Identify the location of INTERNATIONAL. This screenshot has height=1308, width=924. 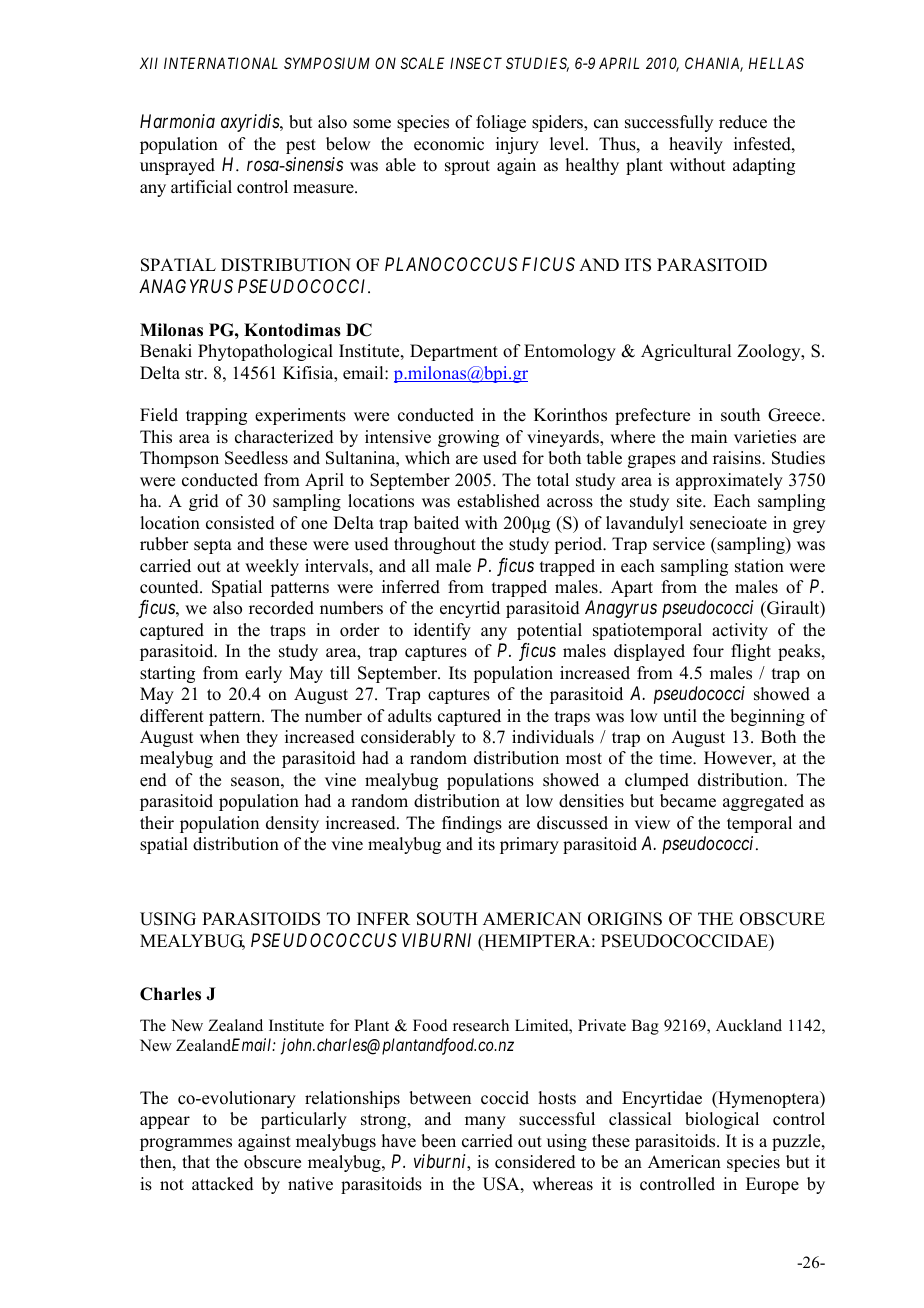
(221, 63).
